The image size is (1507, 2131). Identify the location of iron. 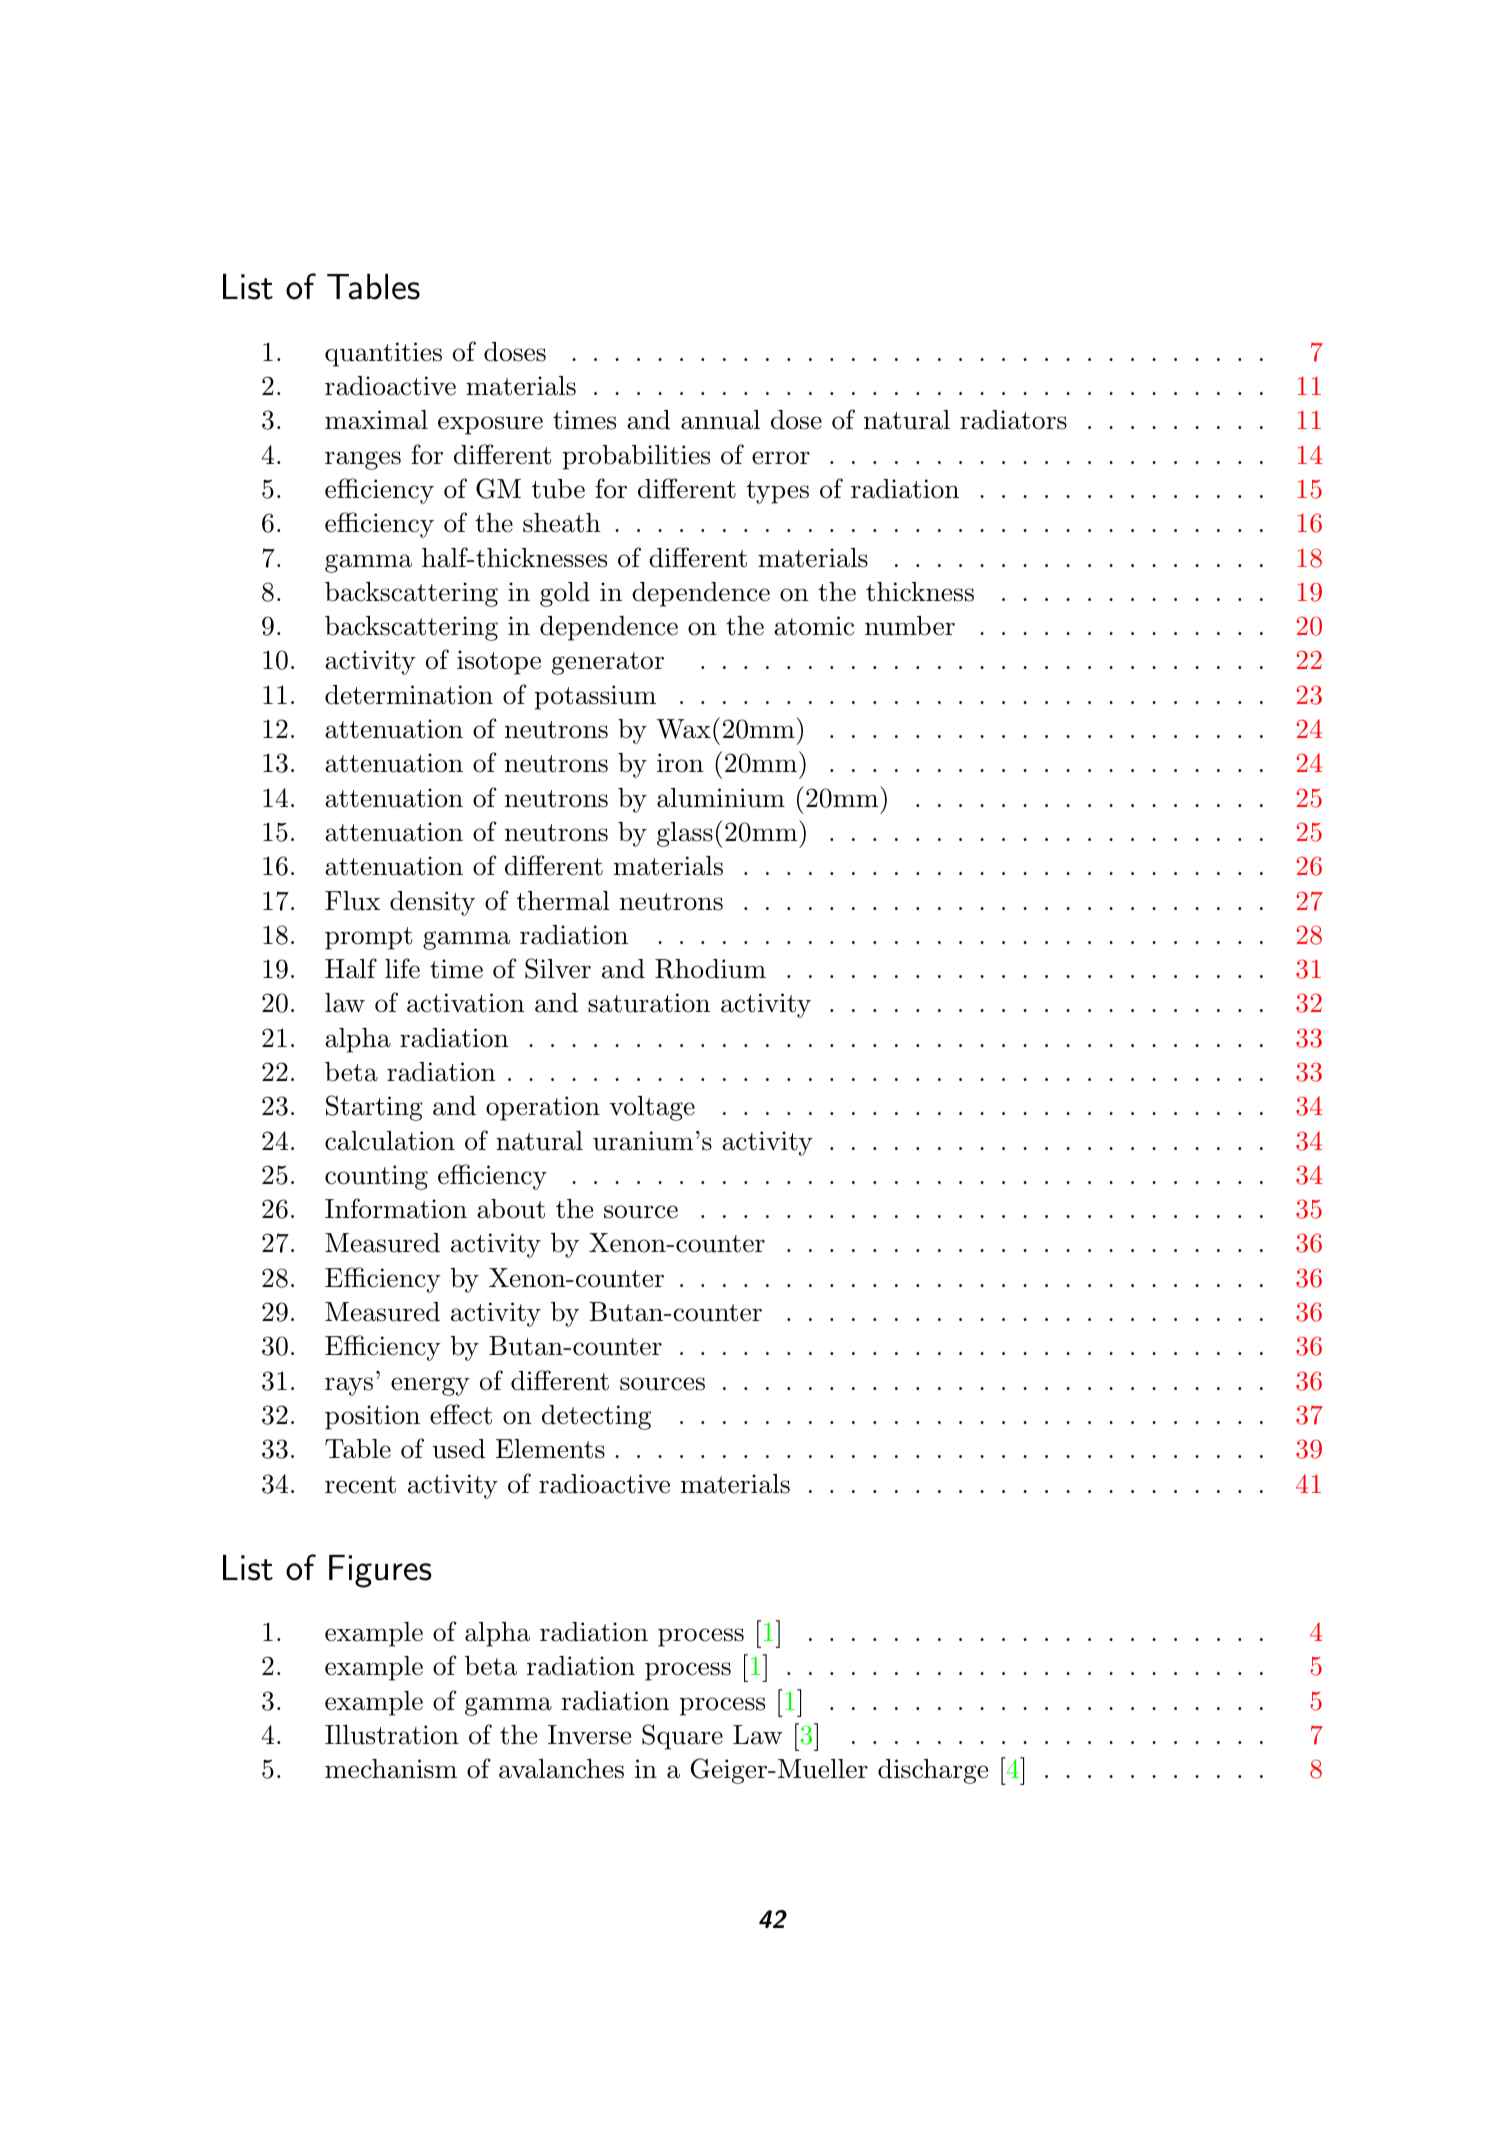
(680, 763).
